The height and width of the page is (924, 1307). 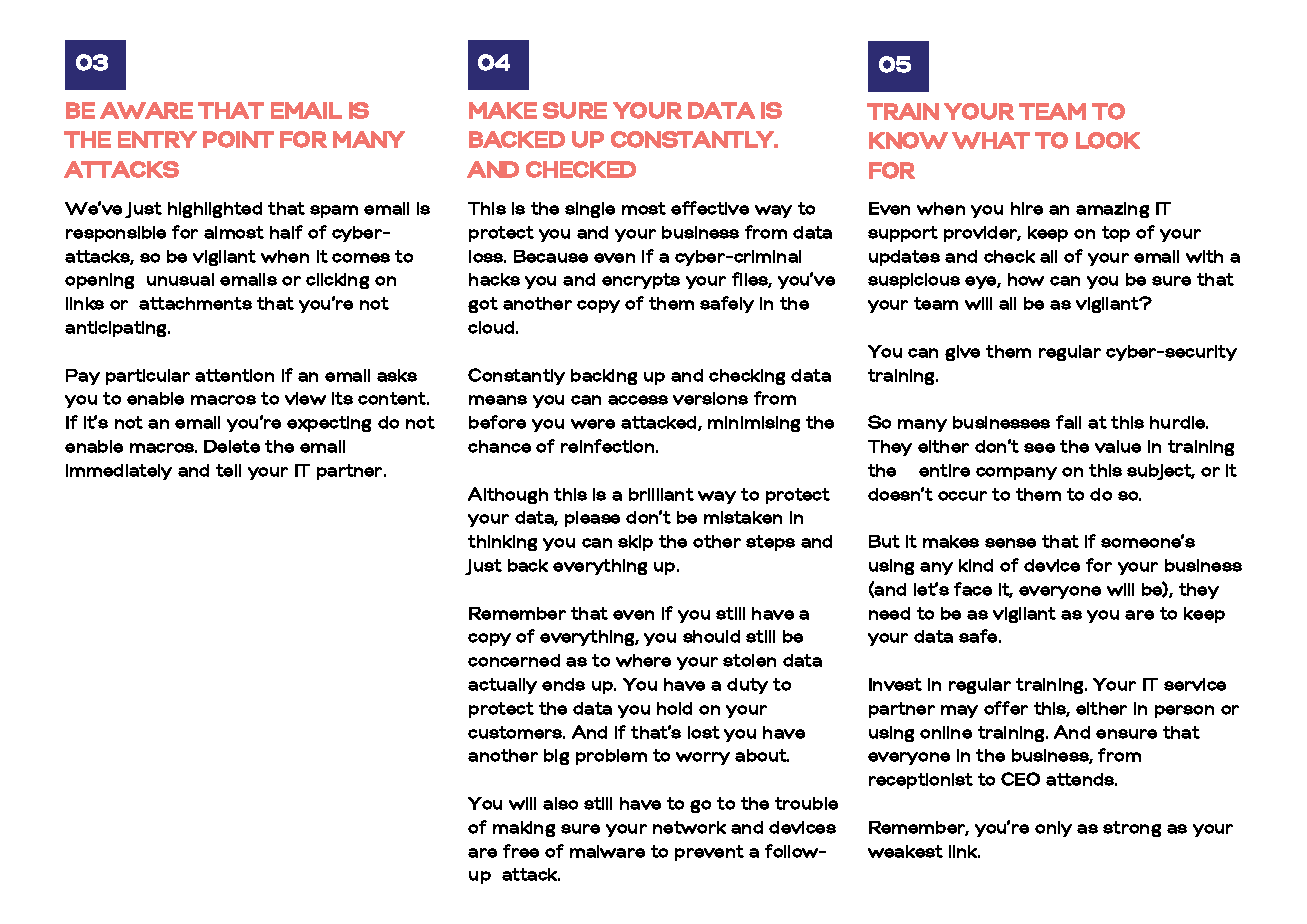 I want to click on POINT, so click(x=238, y=139).
